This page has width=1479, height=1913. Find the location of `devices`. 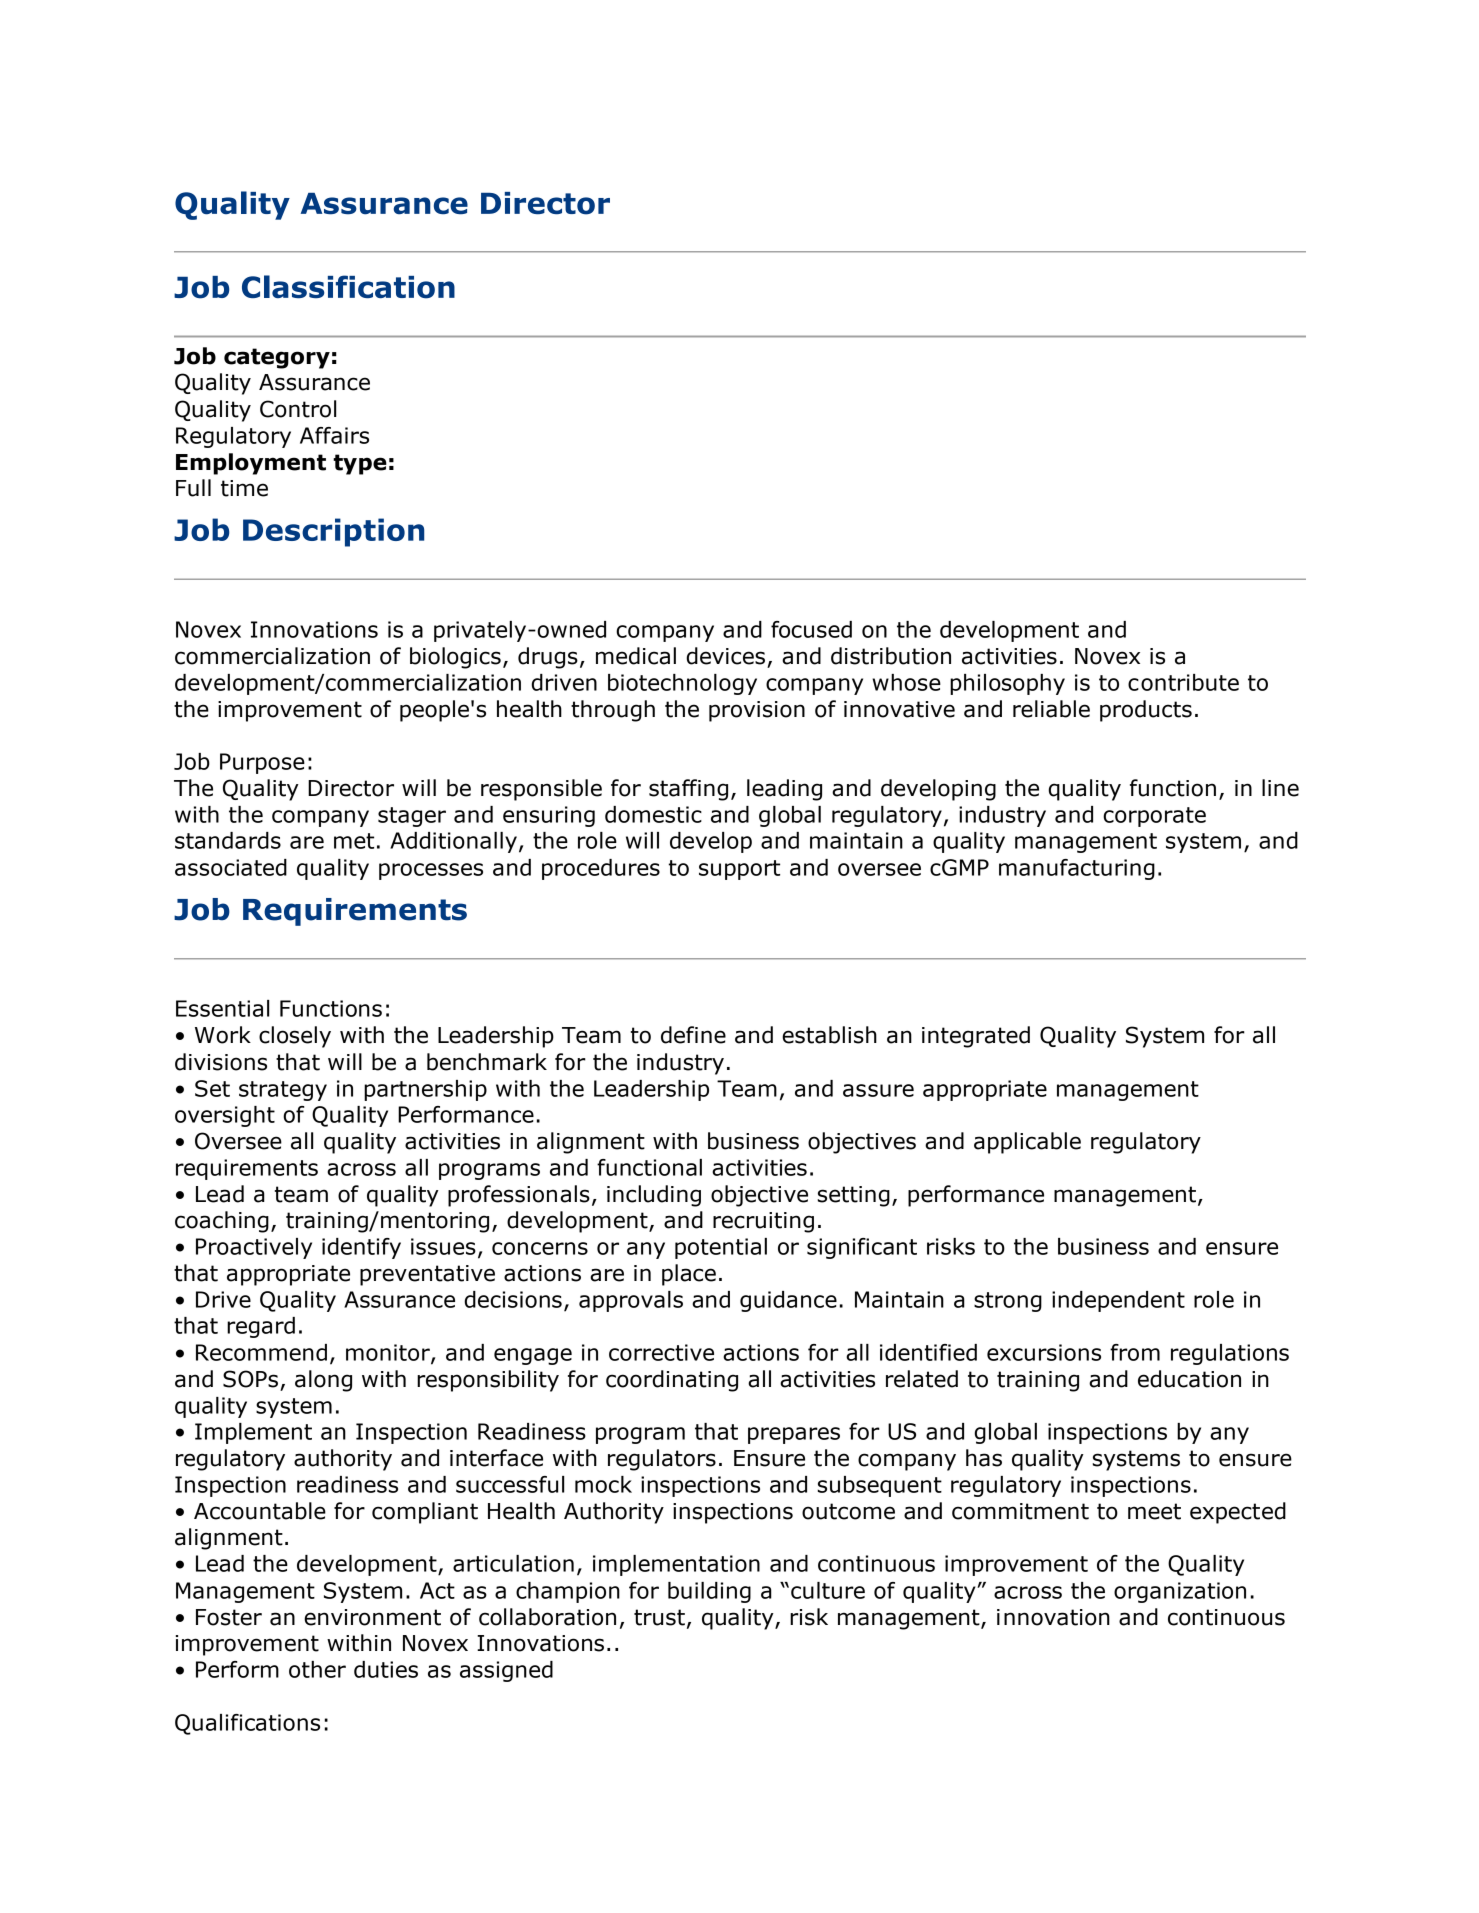

devices is located at coordinates (725, 656).
